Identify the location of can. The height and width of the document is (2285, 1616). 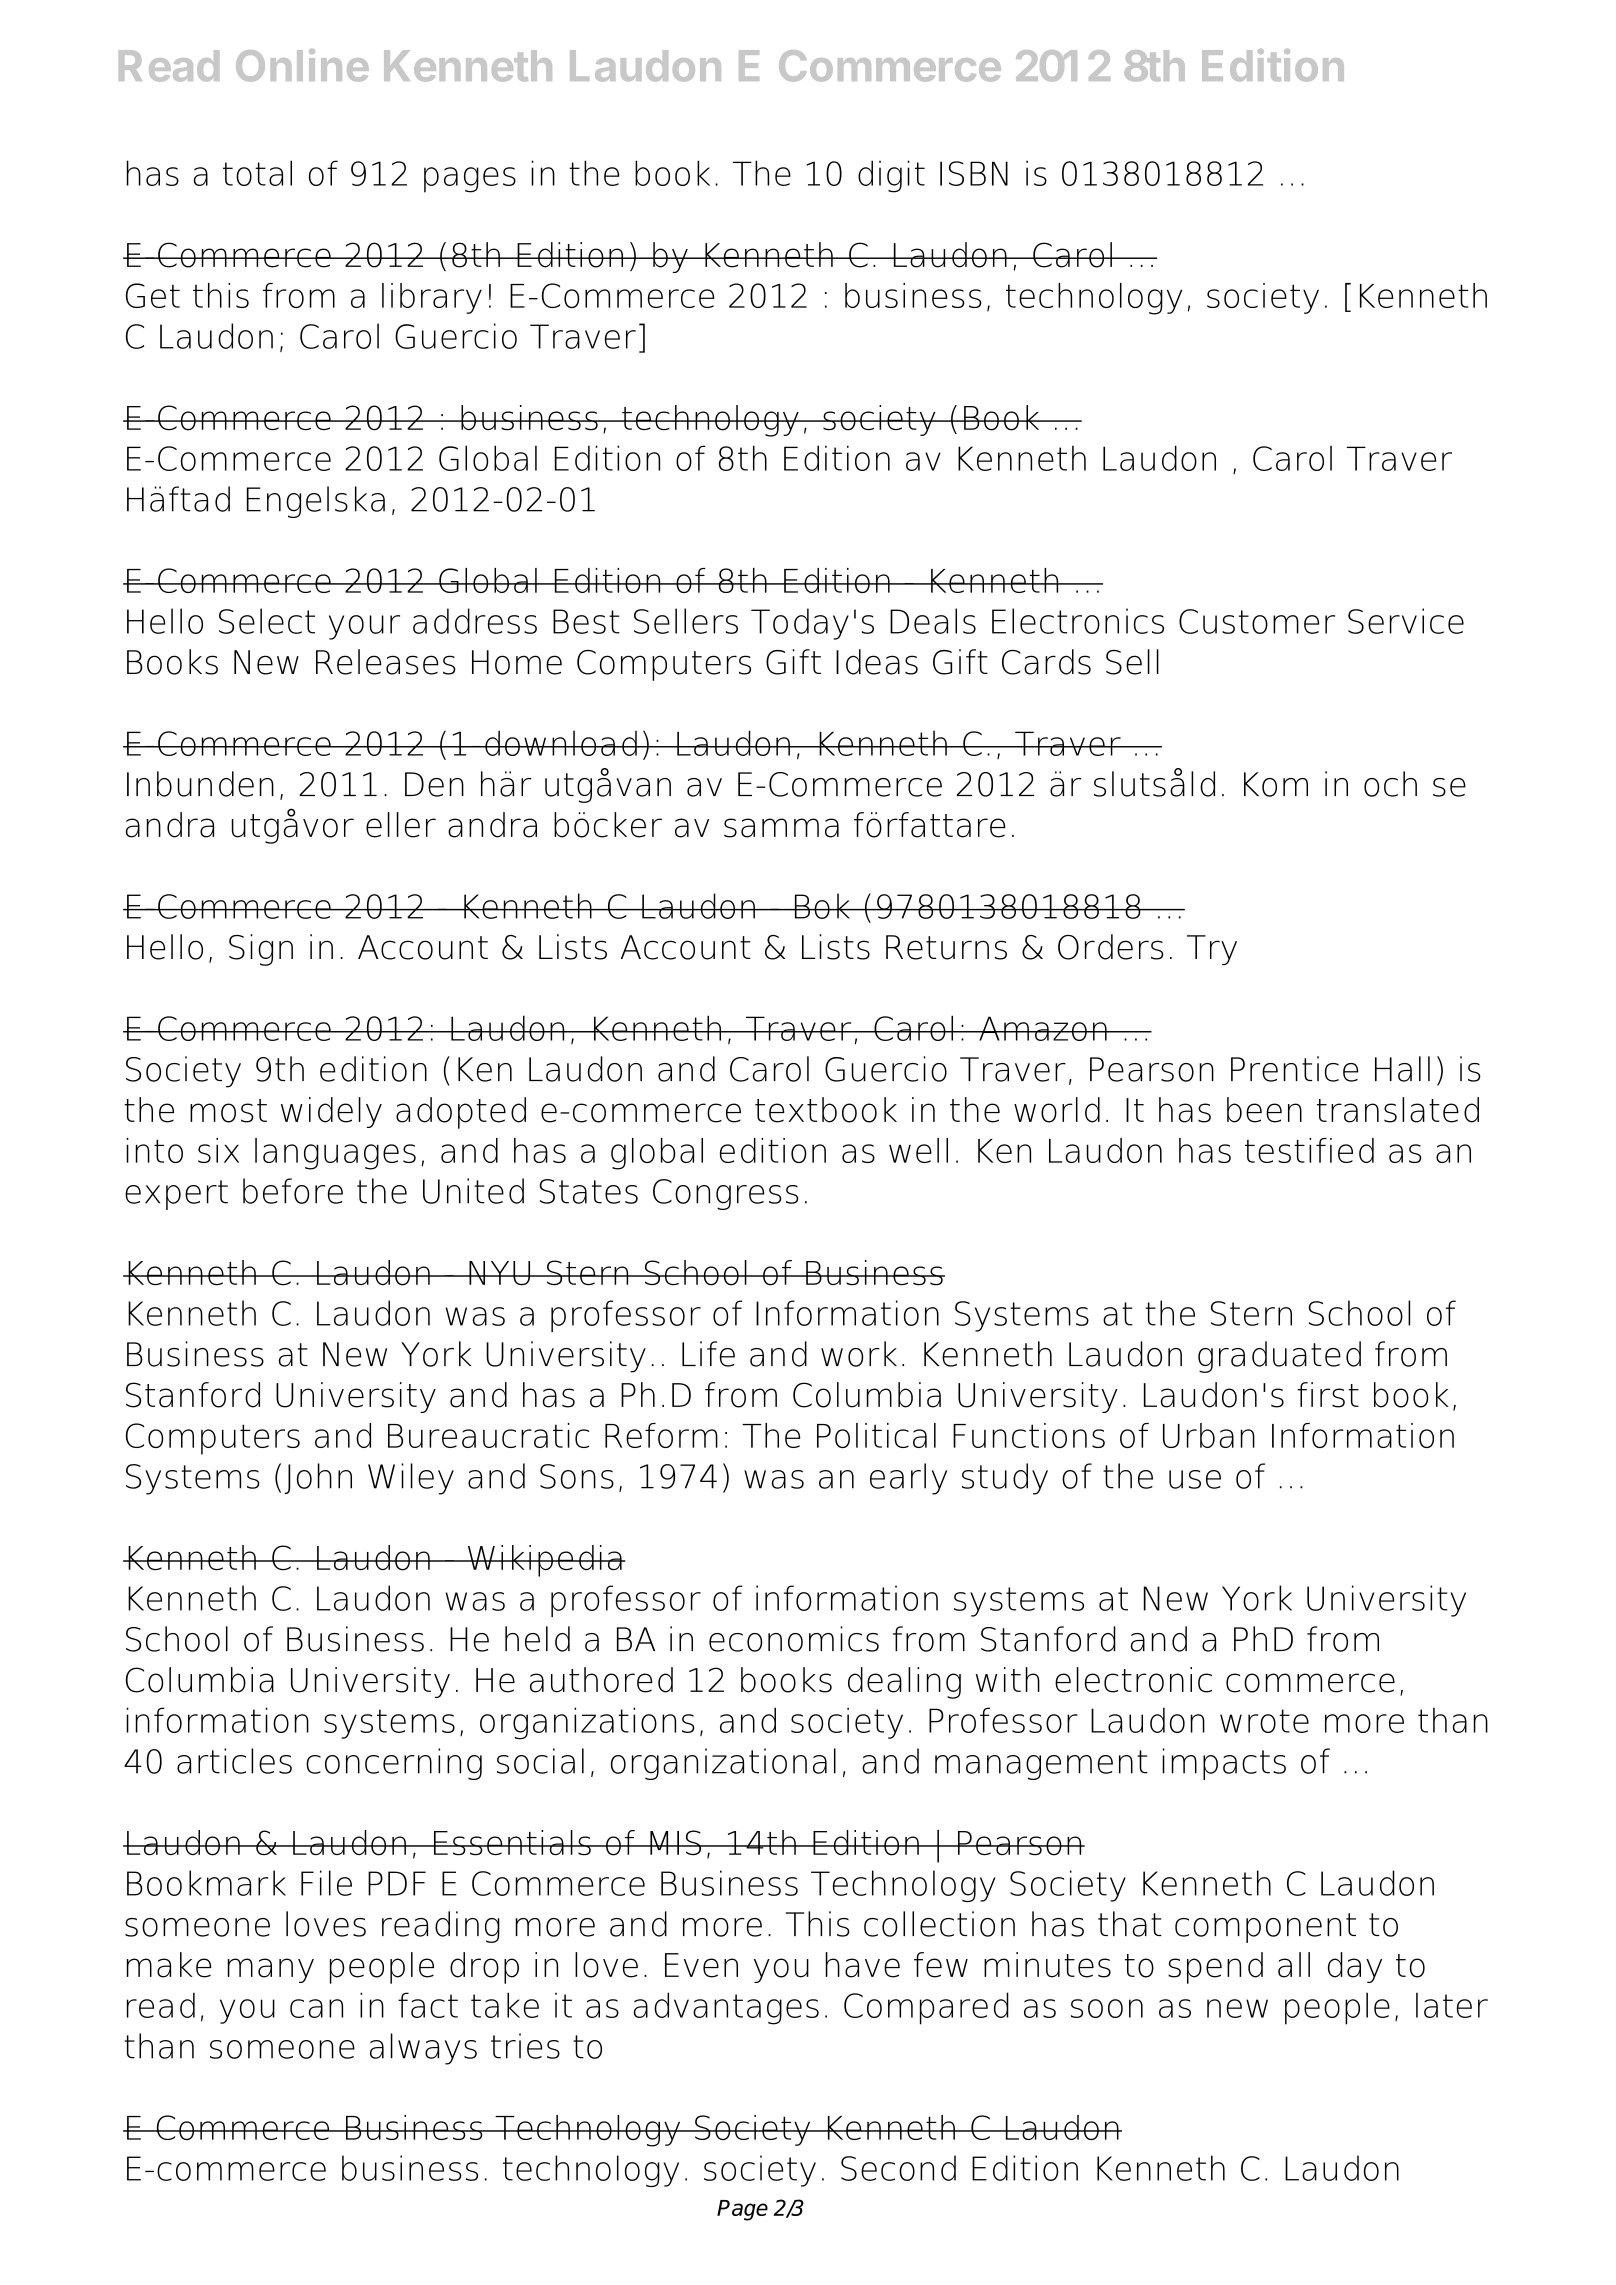
(316, 2008).
